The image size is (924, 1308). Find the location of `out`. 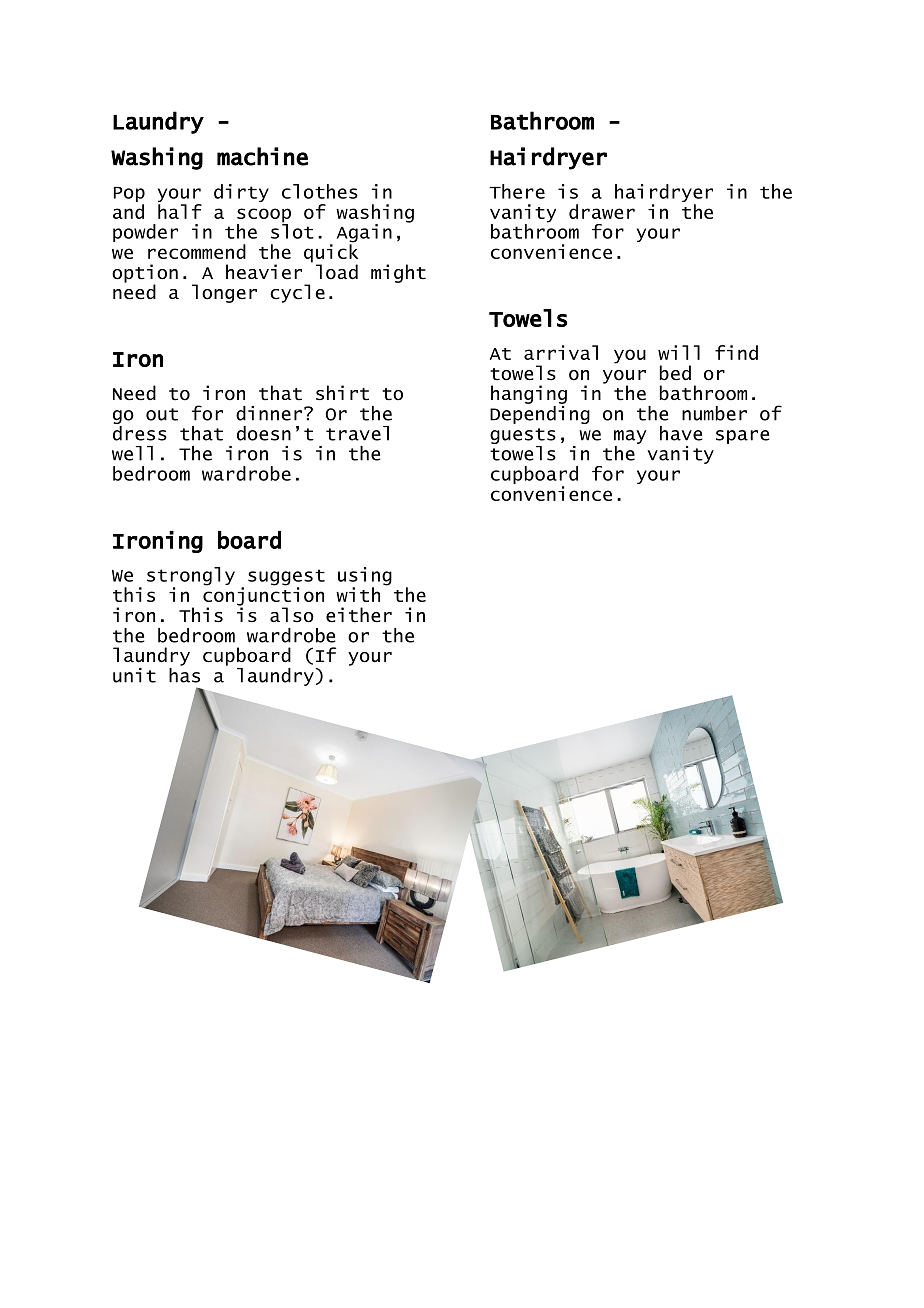

out is located at coordinates (162, 414).
